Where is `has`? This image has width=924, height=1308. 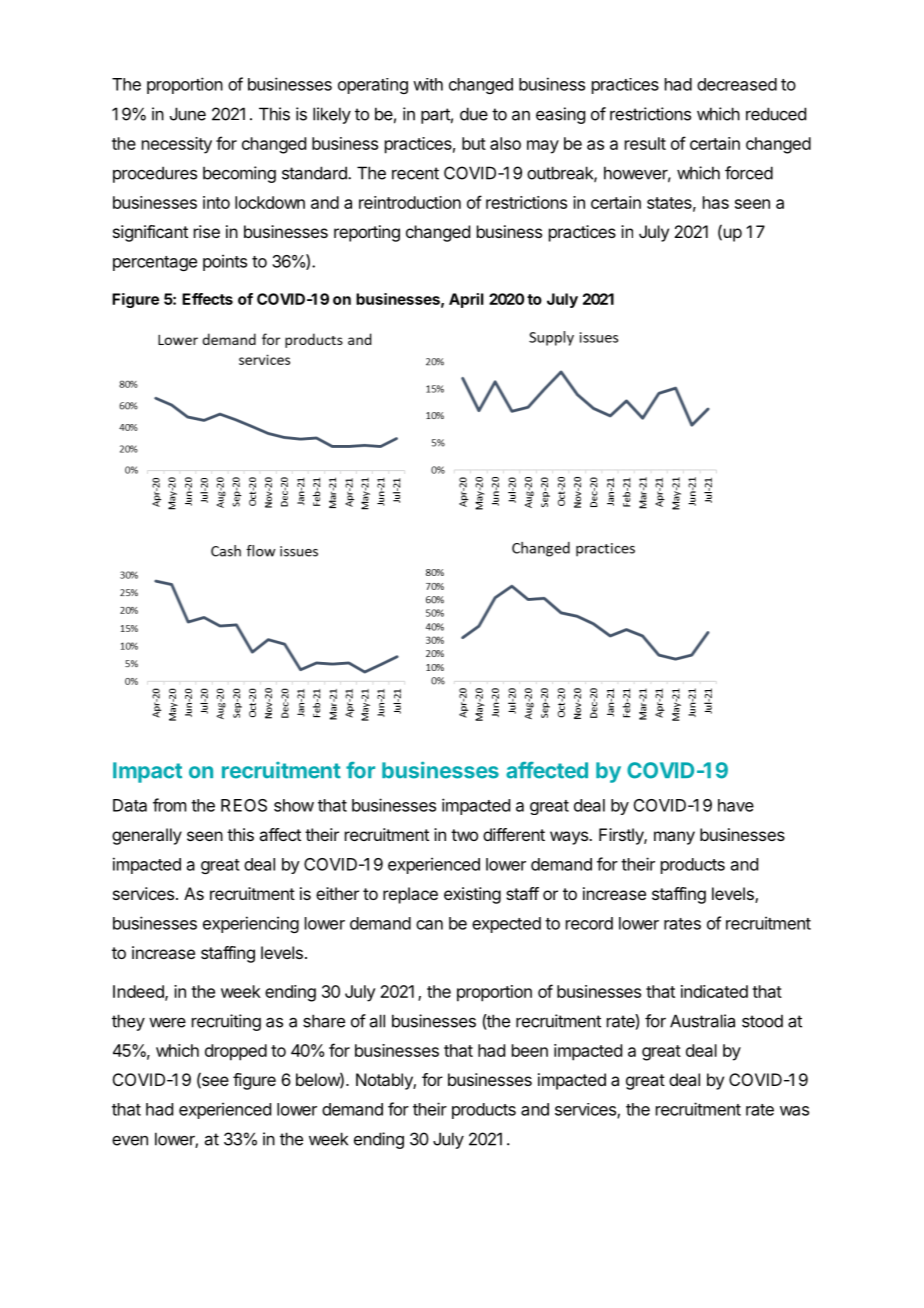
has is located at coordinates (716, 202).
